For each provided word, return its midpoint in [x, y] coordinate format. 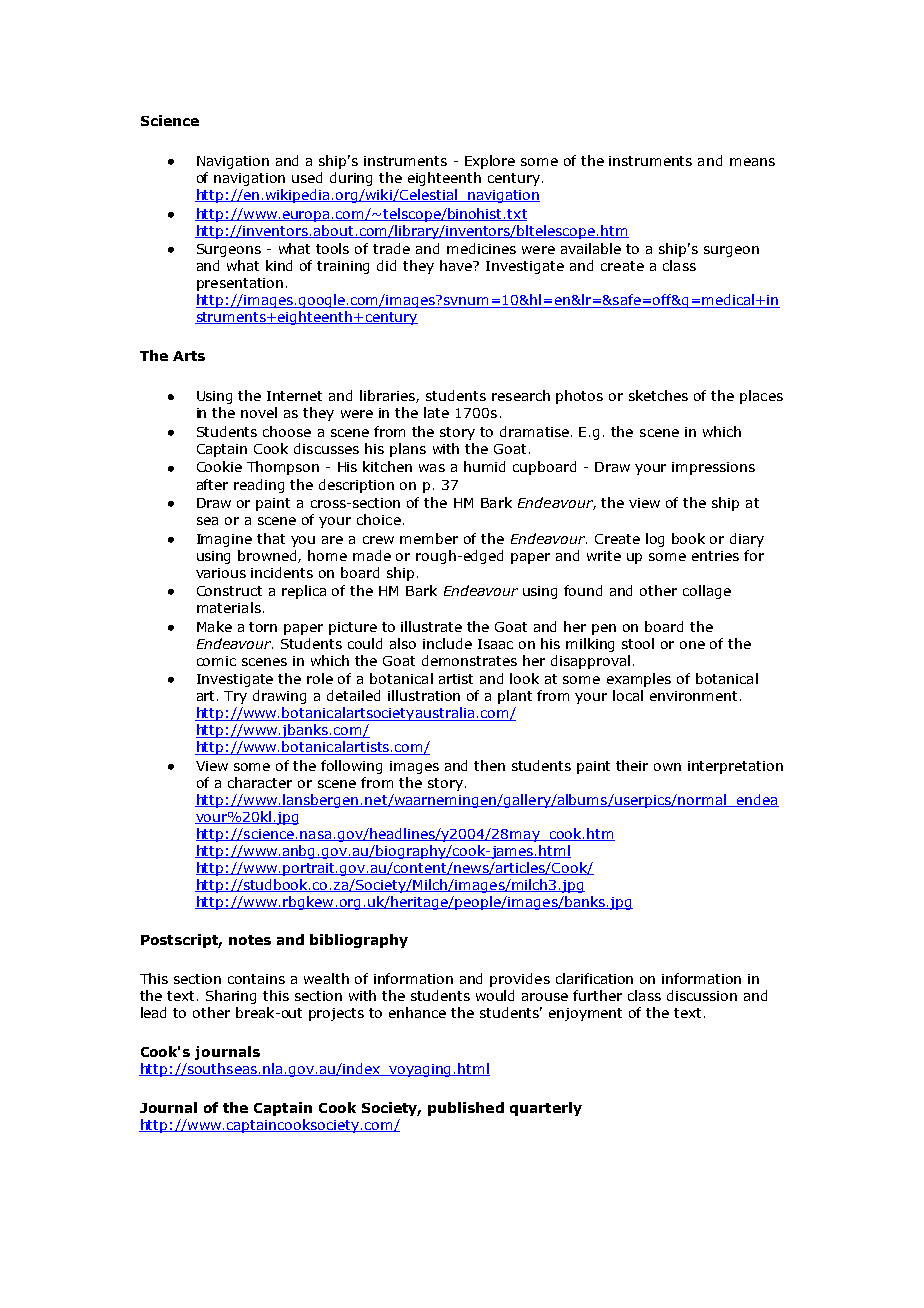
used [307, 177]
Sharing [231, 997]
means [752, 162]
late [436, 412]
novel [259, 412]
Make [214, 626]
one [692, 645]
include [447, 643]
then [489, 765]
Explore [490, 162]
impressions [713, 468]
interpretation [735, 767]
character [260, 782]
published [466, 1109]
